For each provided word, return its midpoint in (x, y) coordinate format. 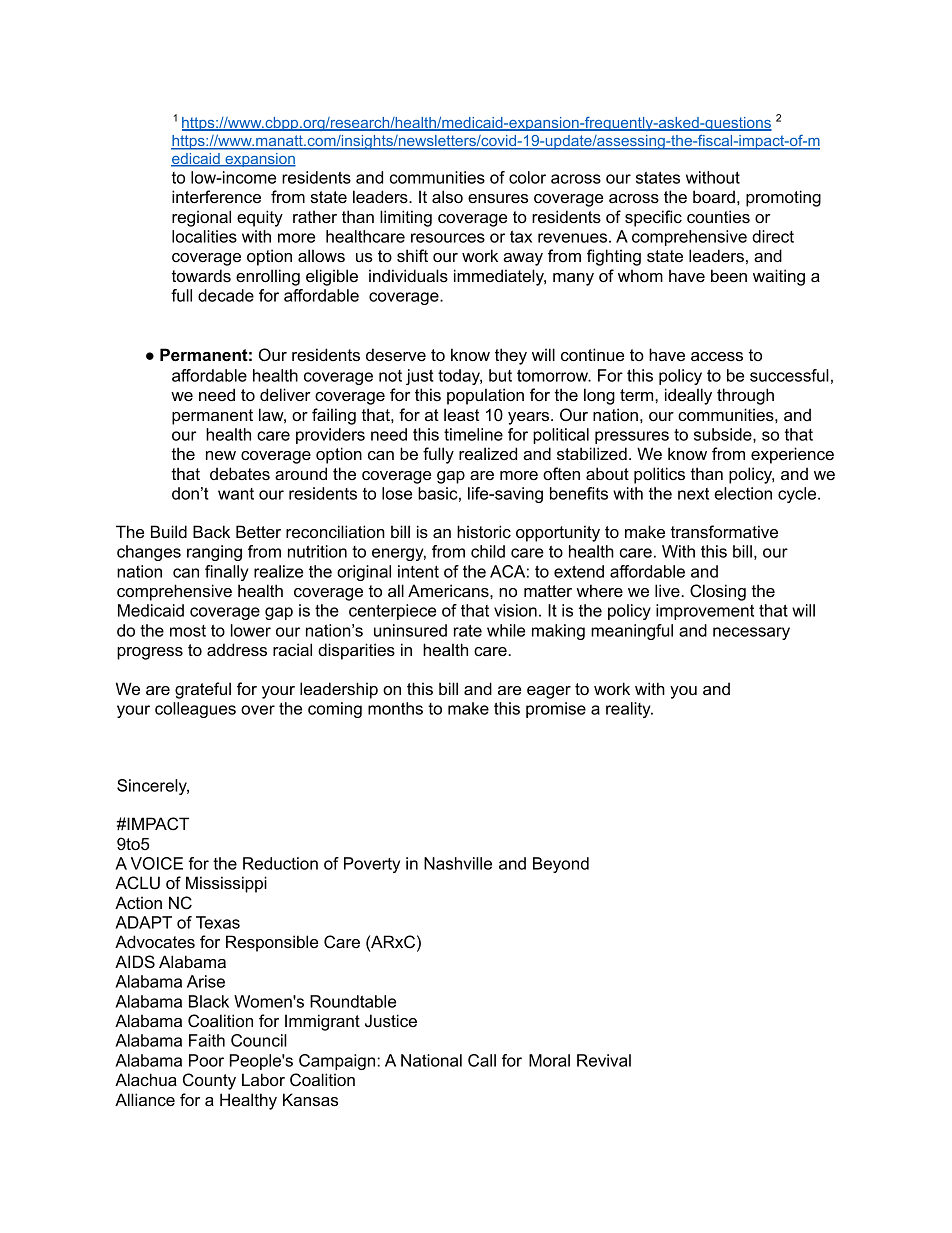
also (447, 196)
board (714, 196)
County (209, 1081)
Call (482, 1060)
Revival (604, 1060)
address (237, 649)
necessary (751, 633)
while (506, 630)
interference (216, 196)
